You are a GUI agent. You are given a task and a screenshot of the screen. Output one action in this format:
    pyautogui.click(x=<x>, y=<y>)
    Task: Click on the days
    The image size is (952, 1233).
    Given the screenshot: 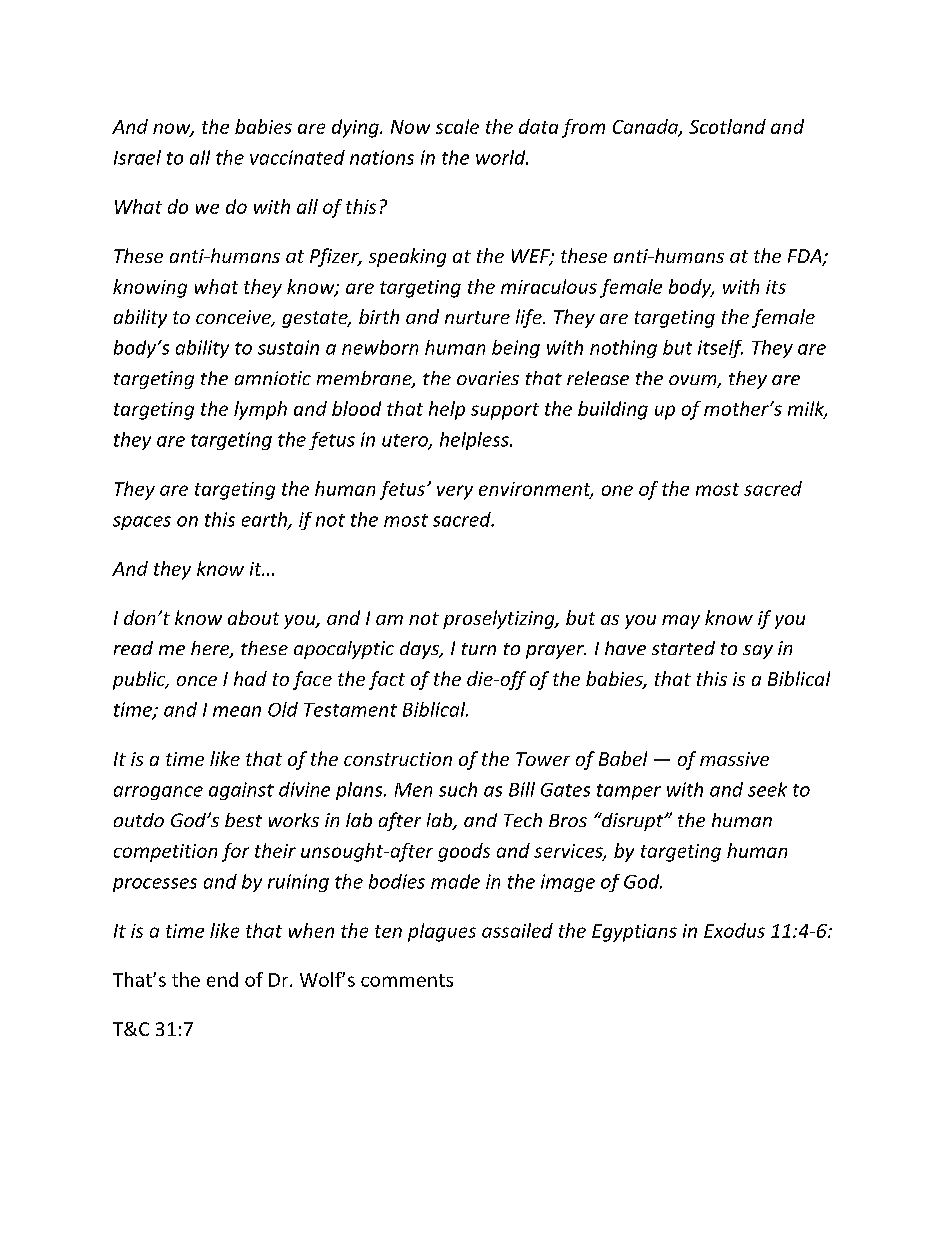 What is the action you would take?
    pyautogui.click(x=421, y=650)
